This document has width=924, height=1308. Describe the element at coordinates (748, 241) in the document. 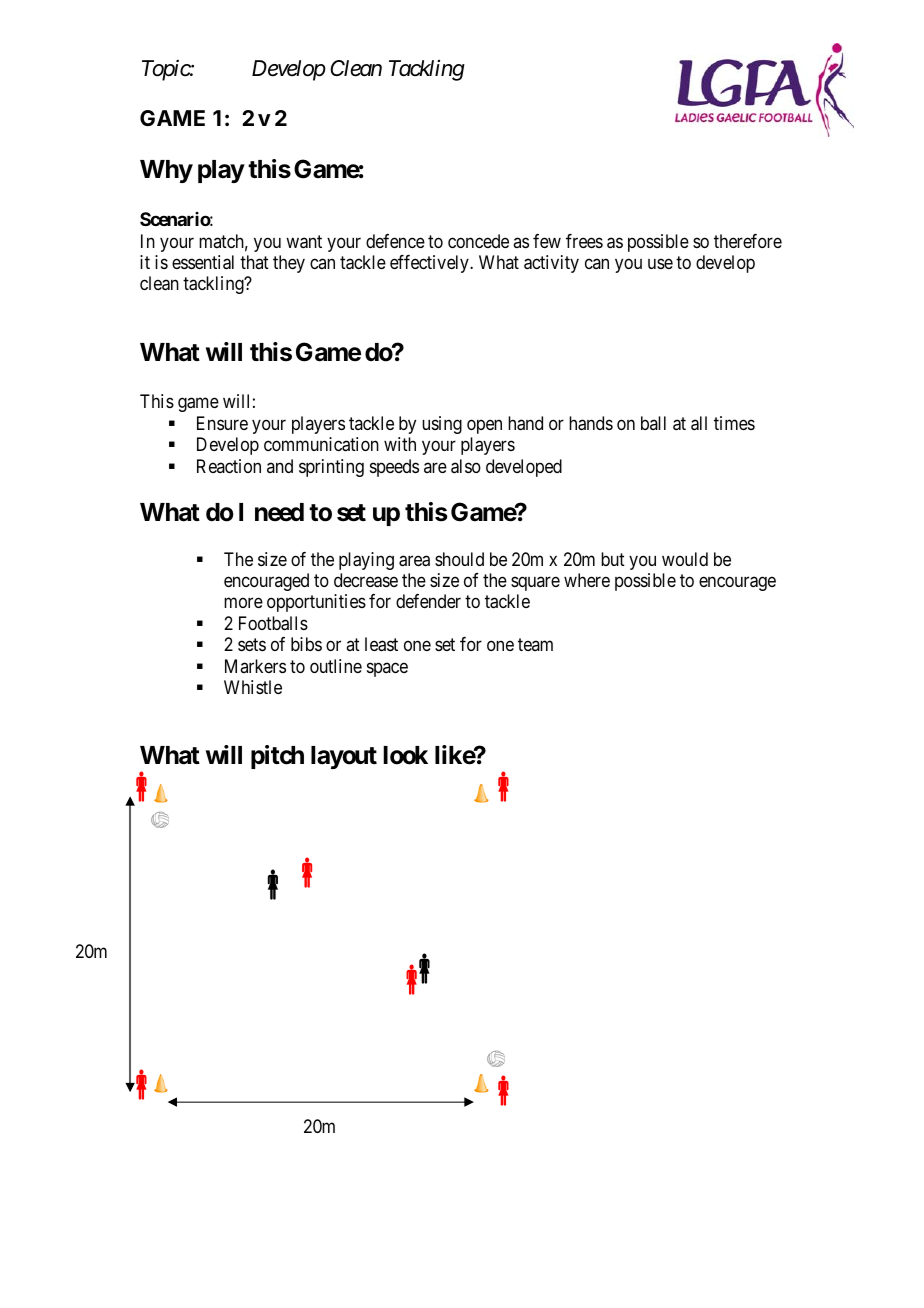

I see `therefore` at that location.
